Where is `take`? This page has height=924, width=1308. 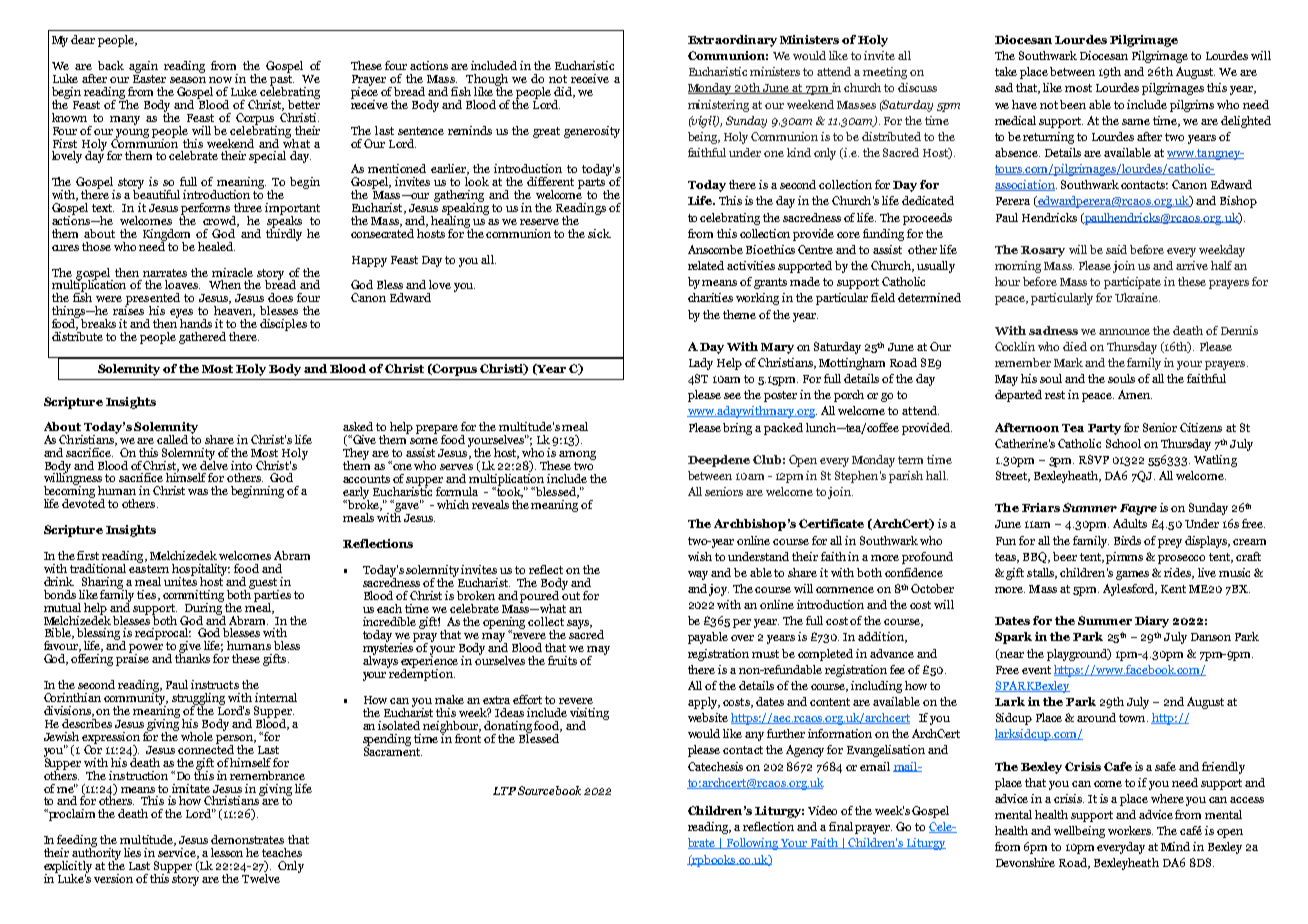
take is located at coordinates (1006, 71).
